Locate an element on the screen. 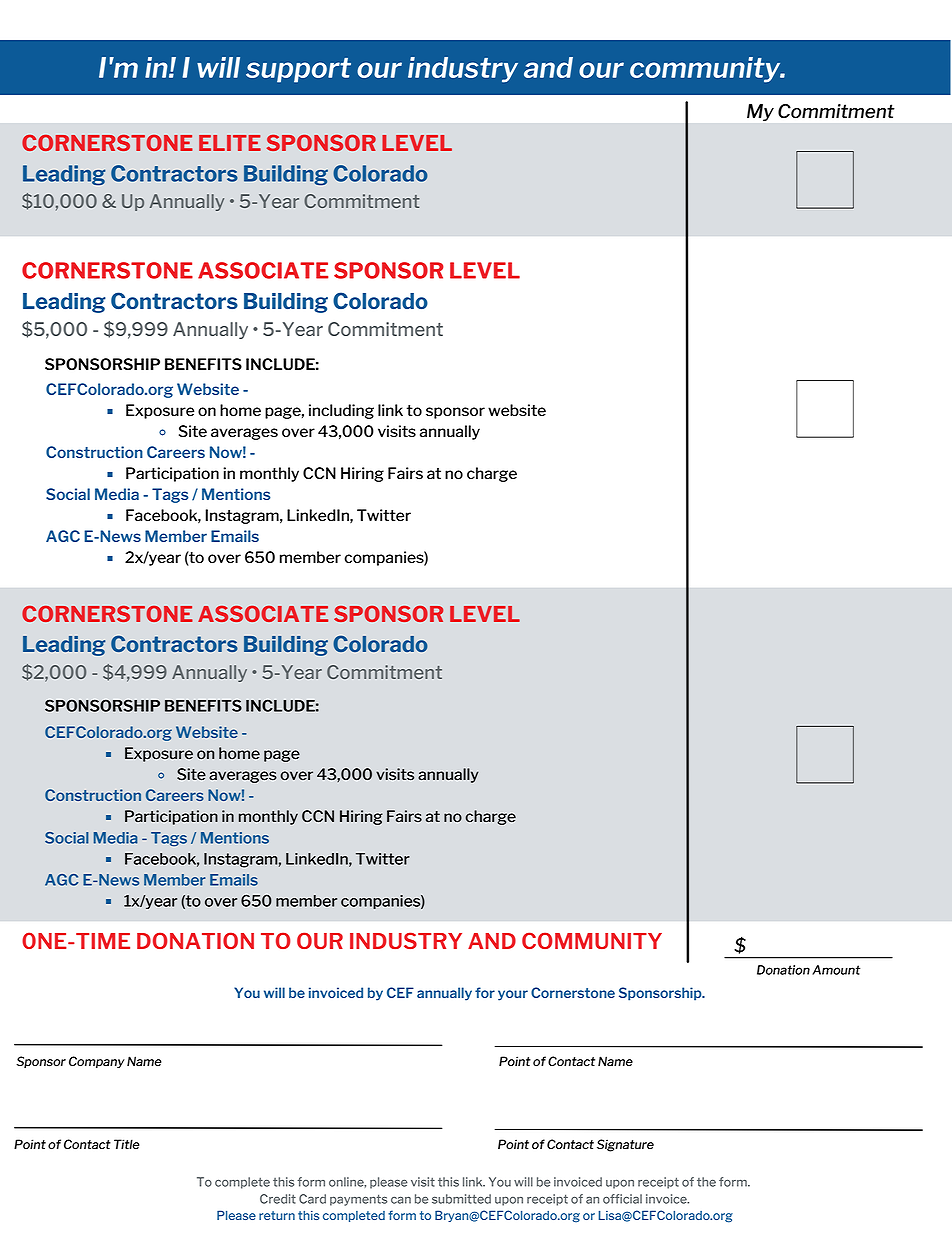 The height and width of the screenshot is (1233, 952). submitted is located at coordinates (461, 1199).
